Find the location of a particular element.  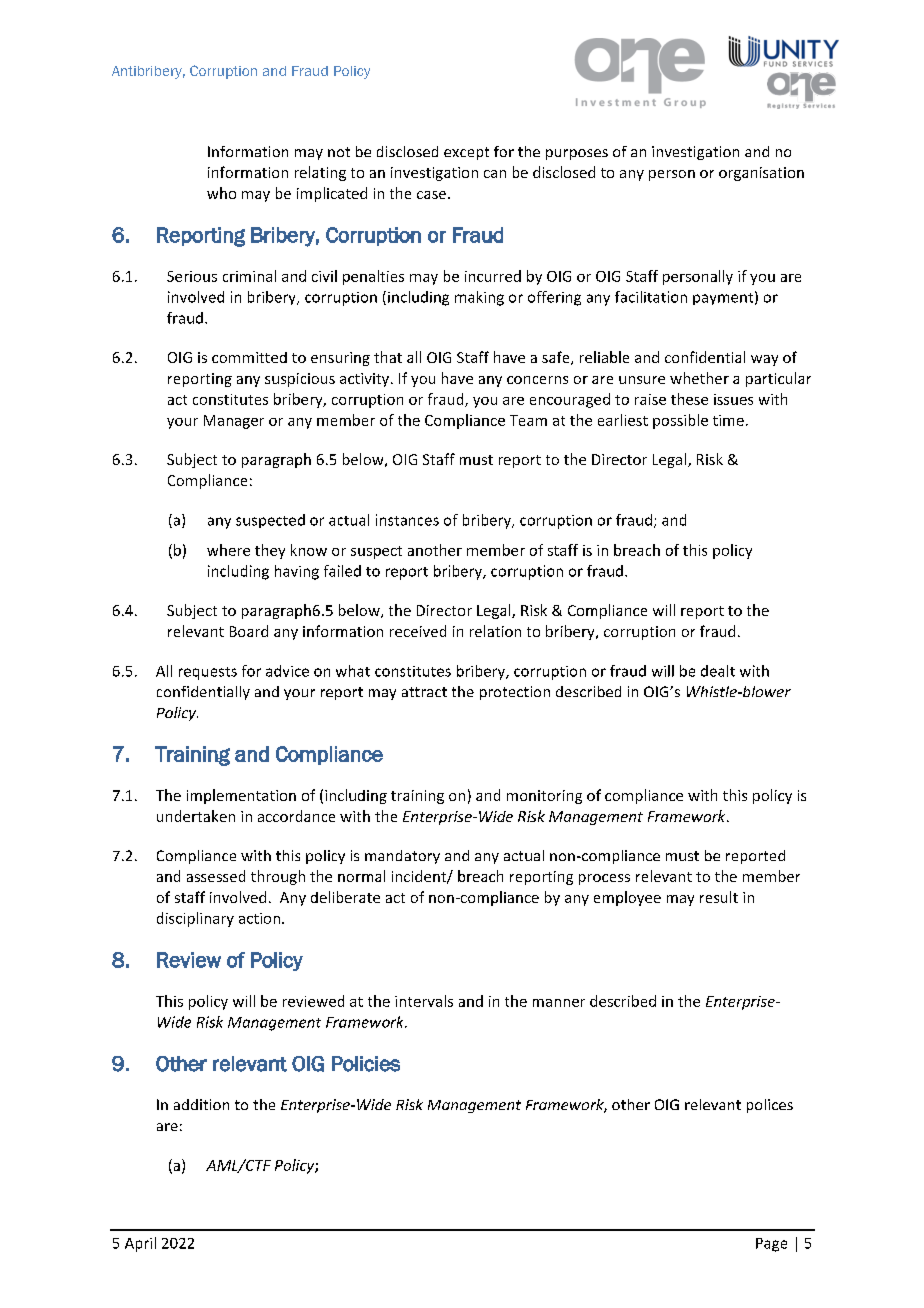

Page is located at coordinates (771, 1245).
